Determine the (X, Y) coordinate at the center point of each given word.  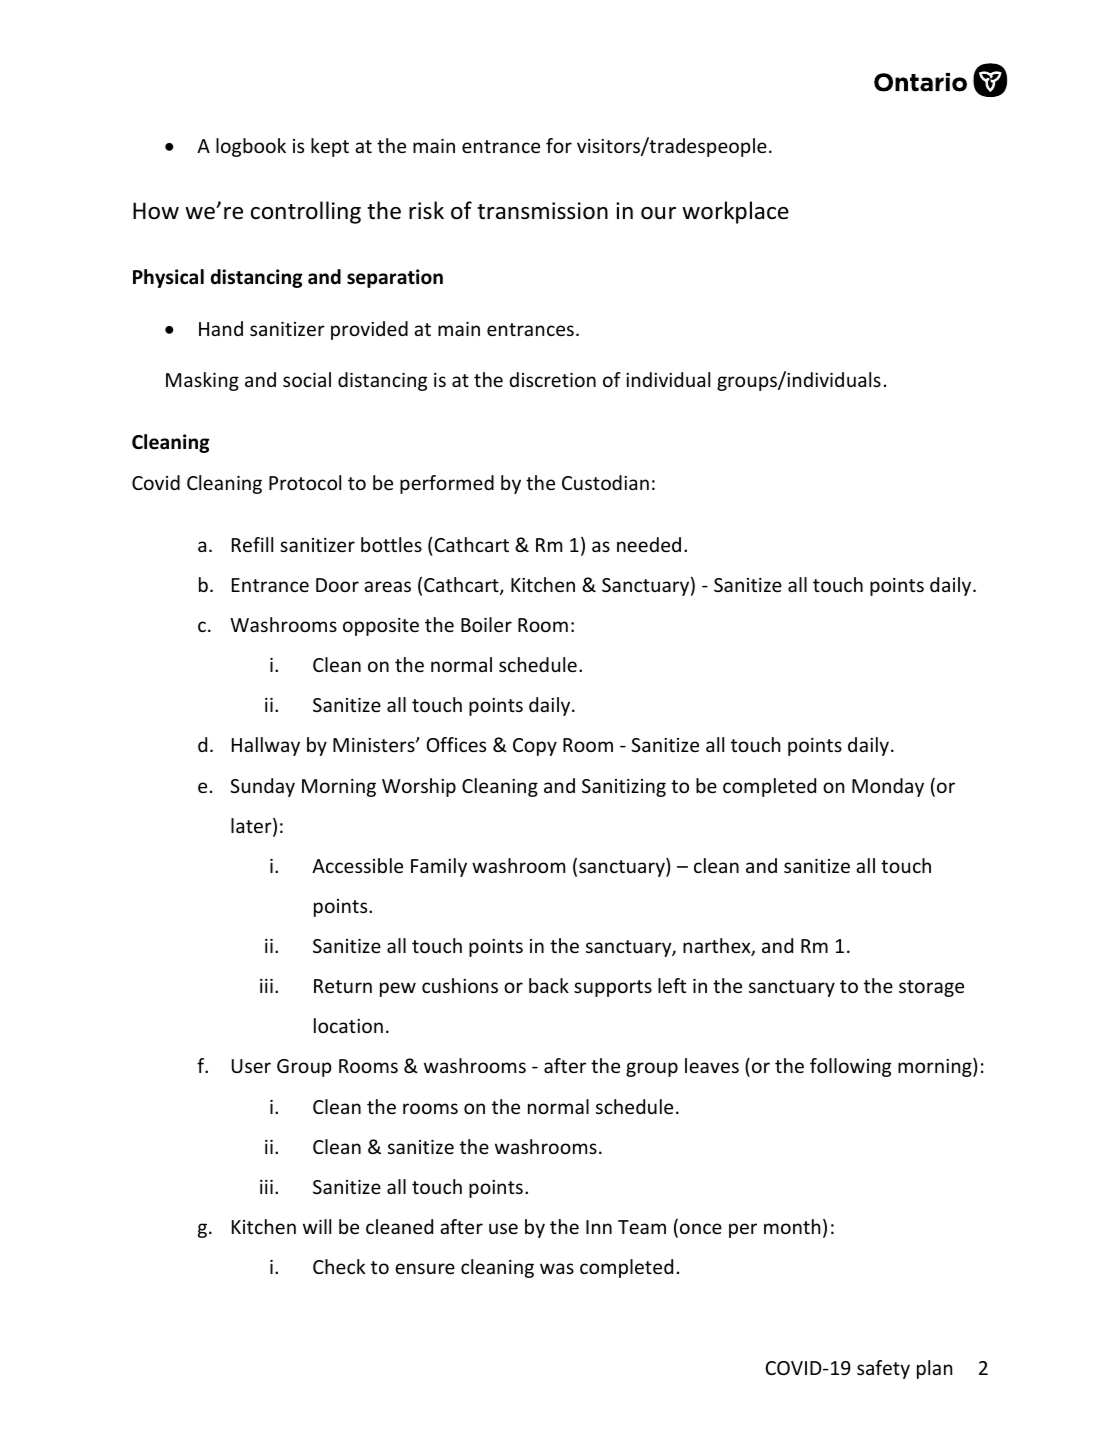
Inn (599, 1227)
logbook (251, 147)
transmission (542, 211)
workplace (735, 212)
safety (883, 1369)
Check (339, 1266)
